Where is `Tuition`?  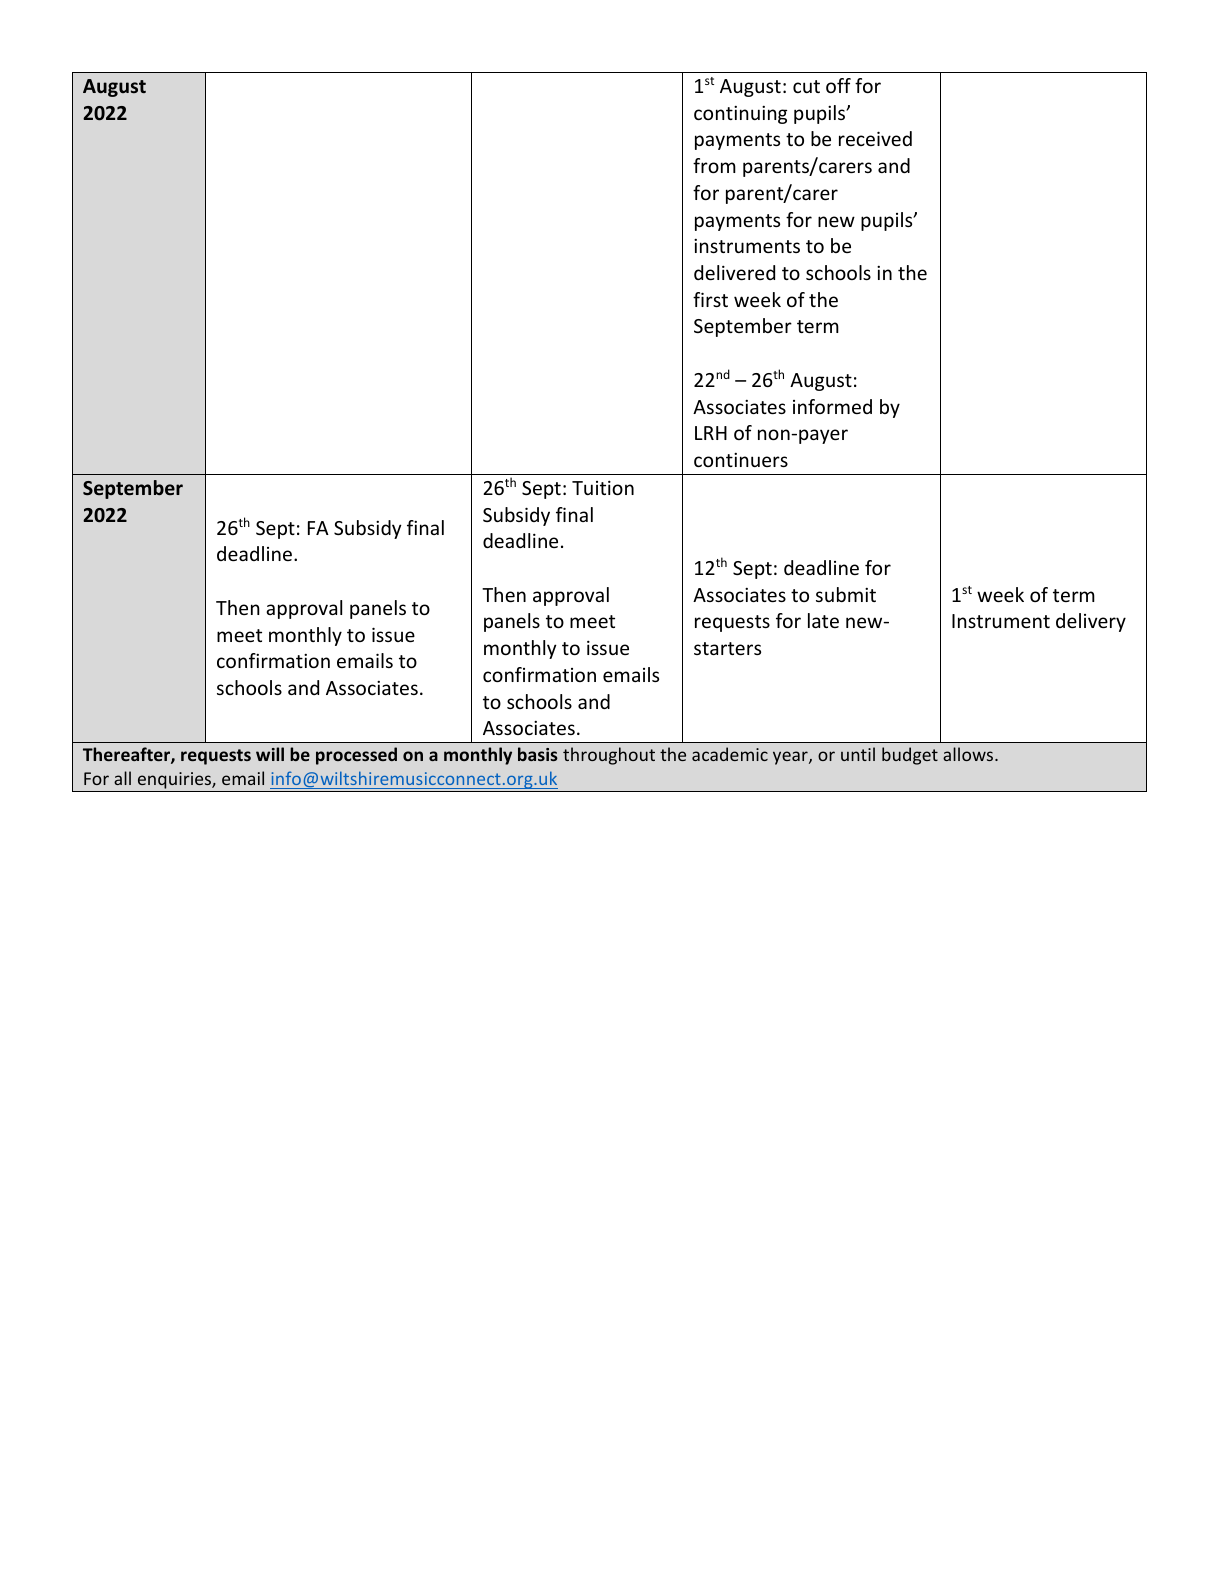
Tuition is located at coordinates (603, 487).
